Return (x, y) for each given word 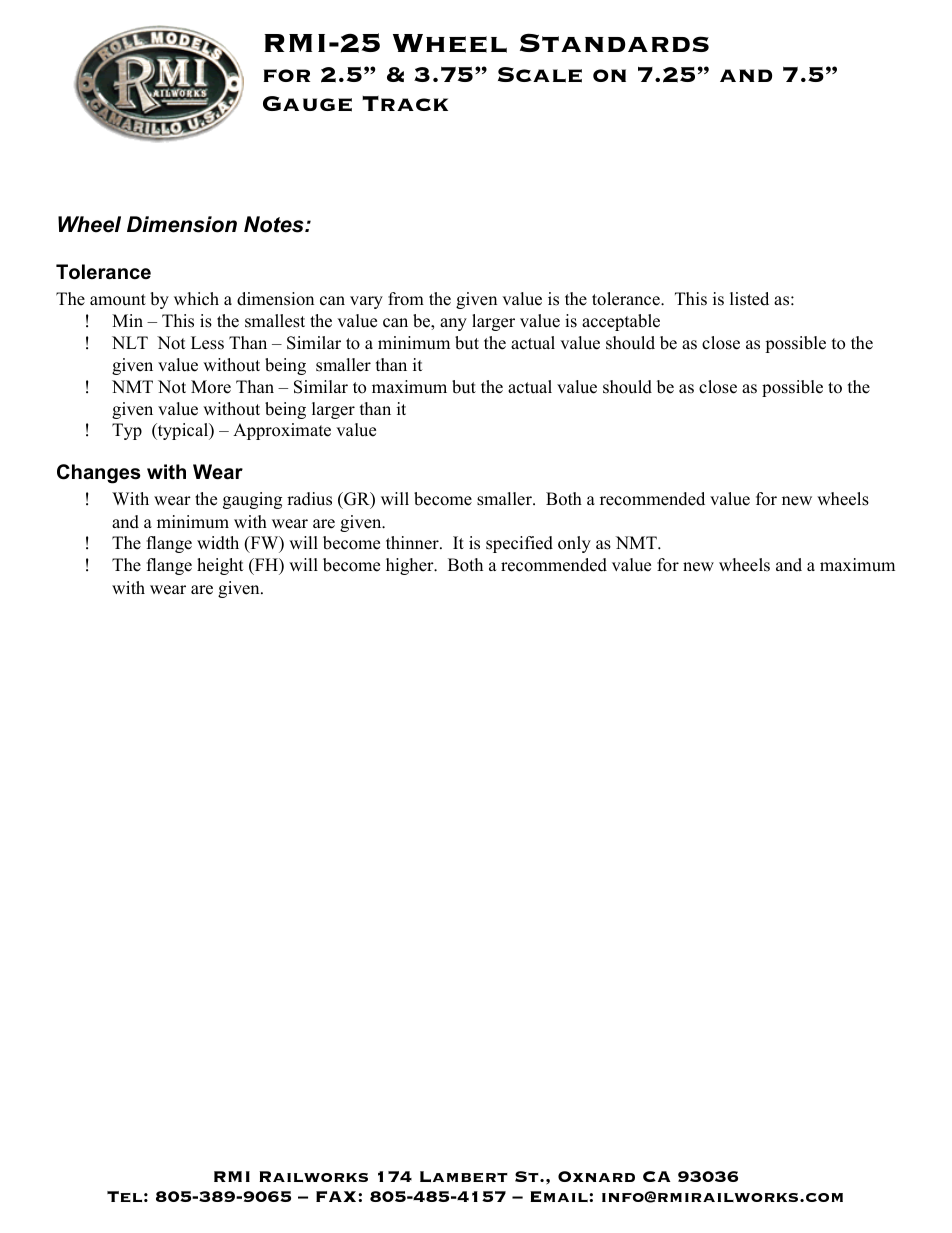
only (574, 544)
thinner (413, 543)
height (220, 566)
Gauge (307, 104)
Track (405, 103)
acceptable (621, 322)
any (453, 324)
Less (207, 343)
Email (560, 1196)
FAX (337, 1196)
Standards (614, 42)
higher (411, 566)
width (218, 543)
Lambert (464, 1176)
